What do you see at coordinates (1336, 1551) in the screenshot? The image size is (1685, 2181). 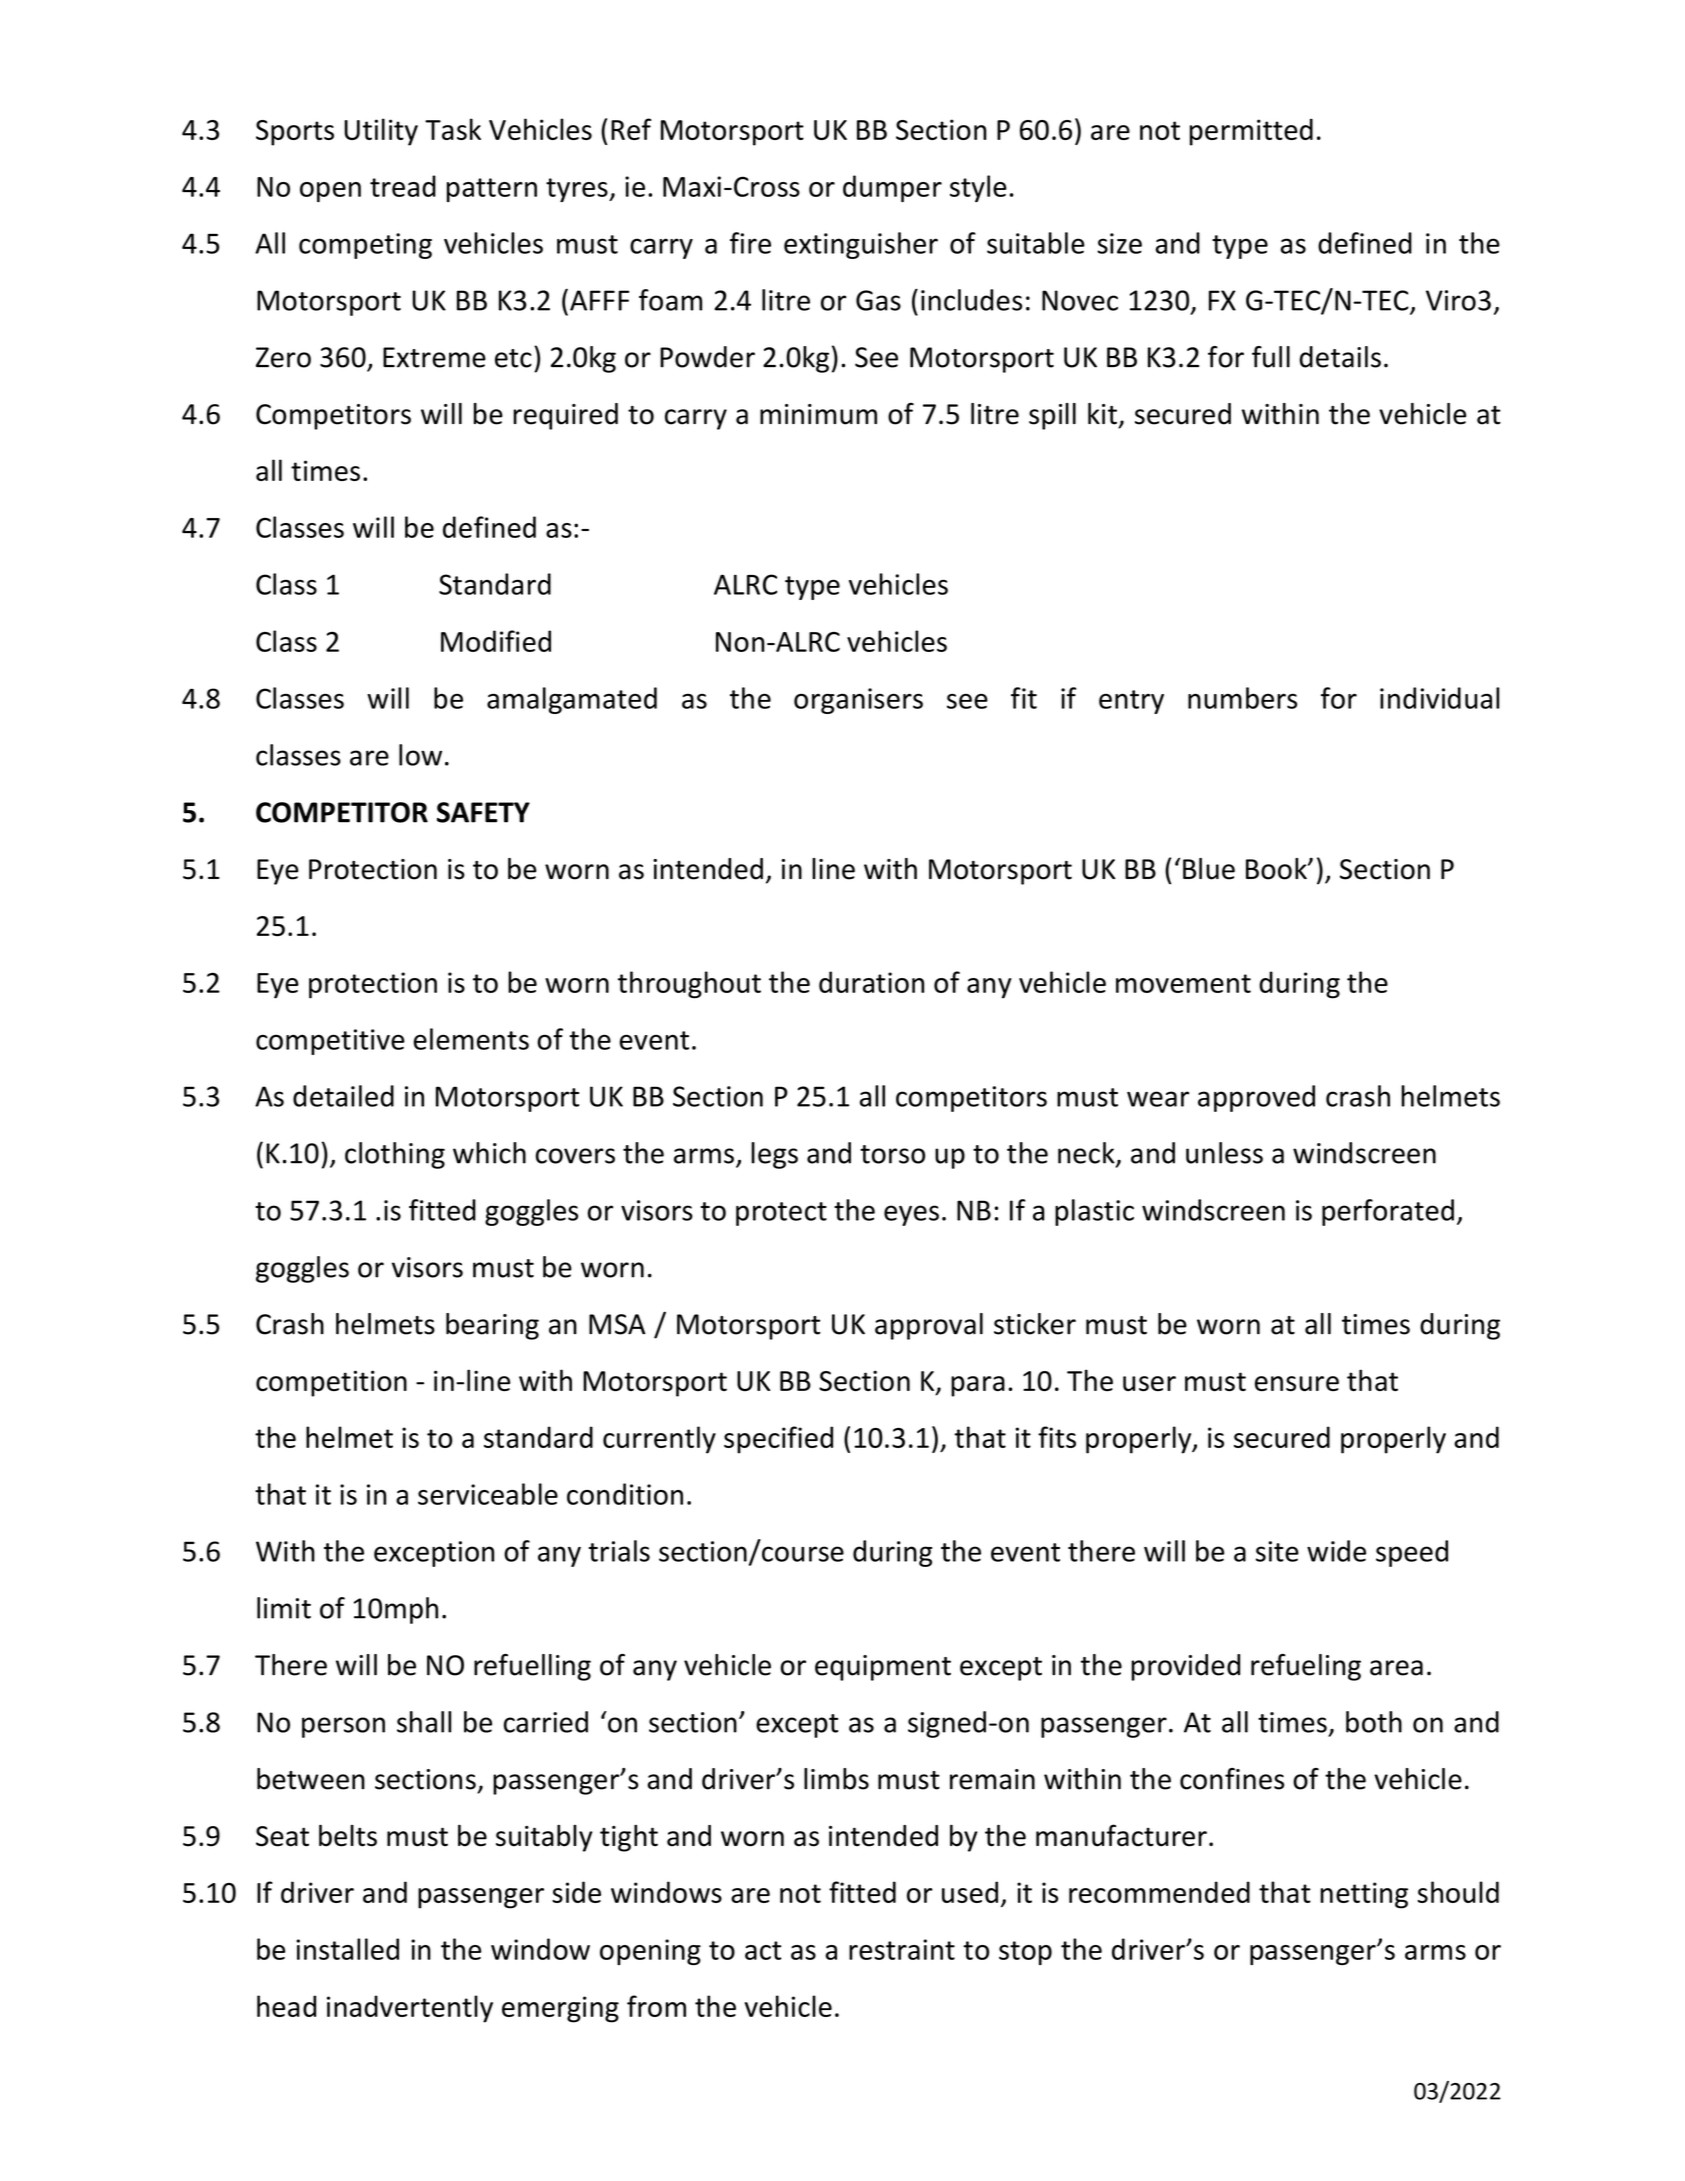 I see `wide` at bounding box center [1336, 1551].
